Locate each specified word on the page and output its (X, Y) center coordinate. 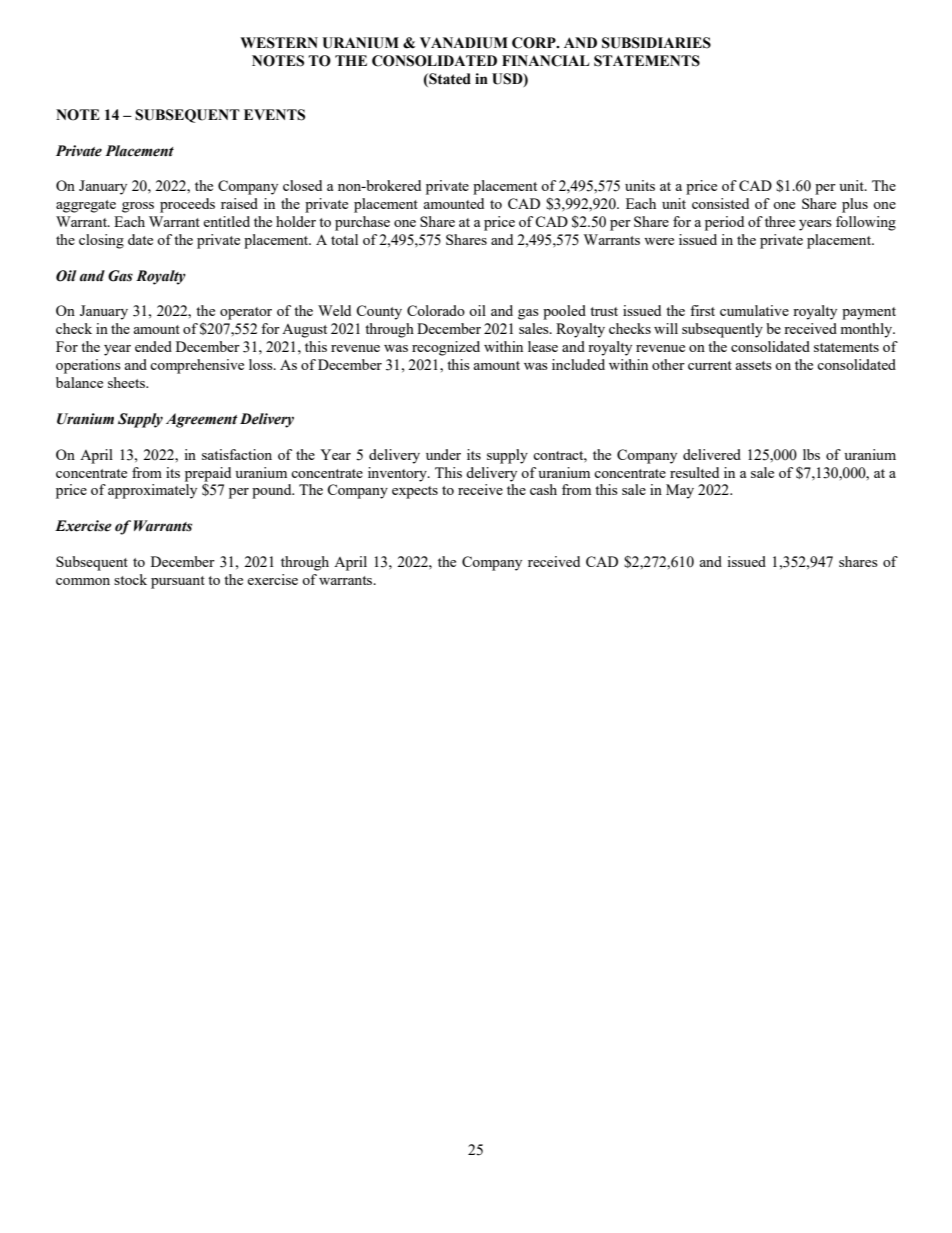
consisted (720, 203)
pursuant (178, 582)
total (344, 239)
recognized (446, 348)
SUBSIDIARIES (656, 43)
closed (302, 185)
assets (754, 365)
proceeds (187, 205)
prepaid (208, 474)
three (780, 221)
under (443, 454)
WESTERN (279, 43)
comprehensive (197, 366)
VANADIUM (464, 43)
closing (101, 241)
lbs (811, 454)
